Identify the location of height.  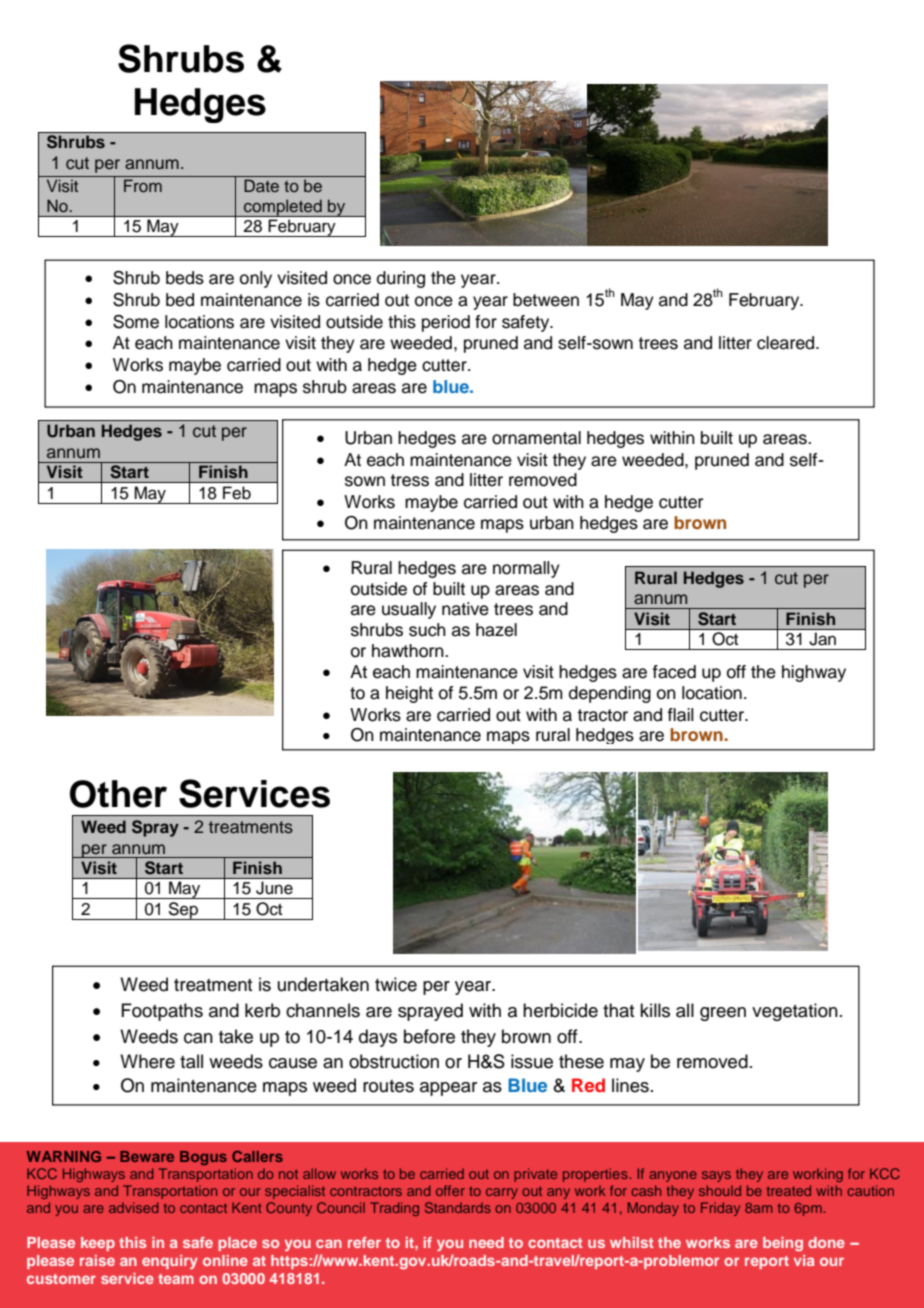
(409, 694).
